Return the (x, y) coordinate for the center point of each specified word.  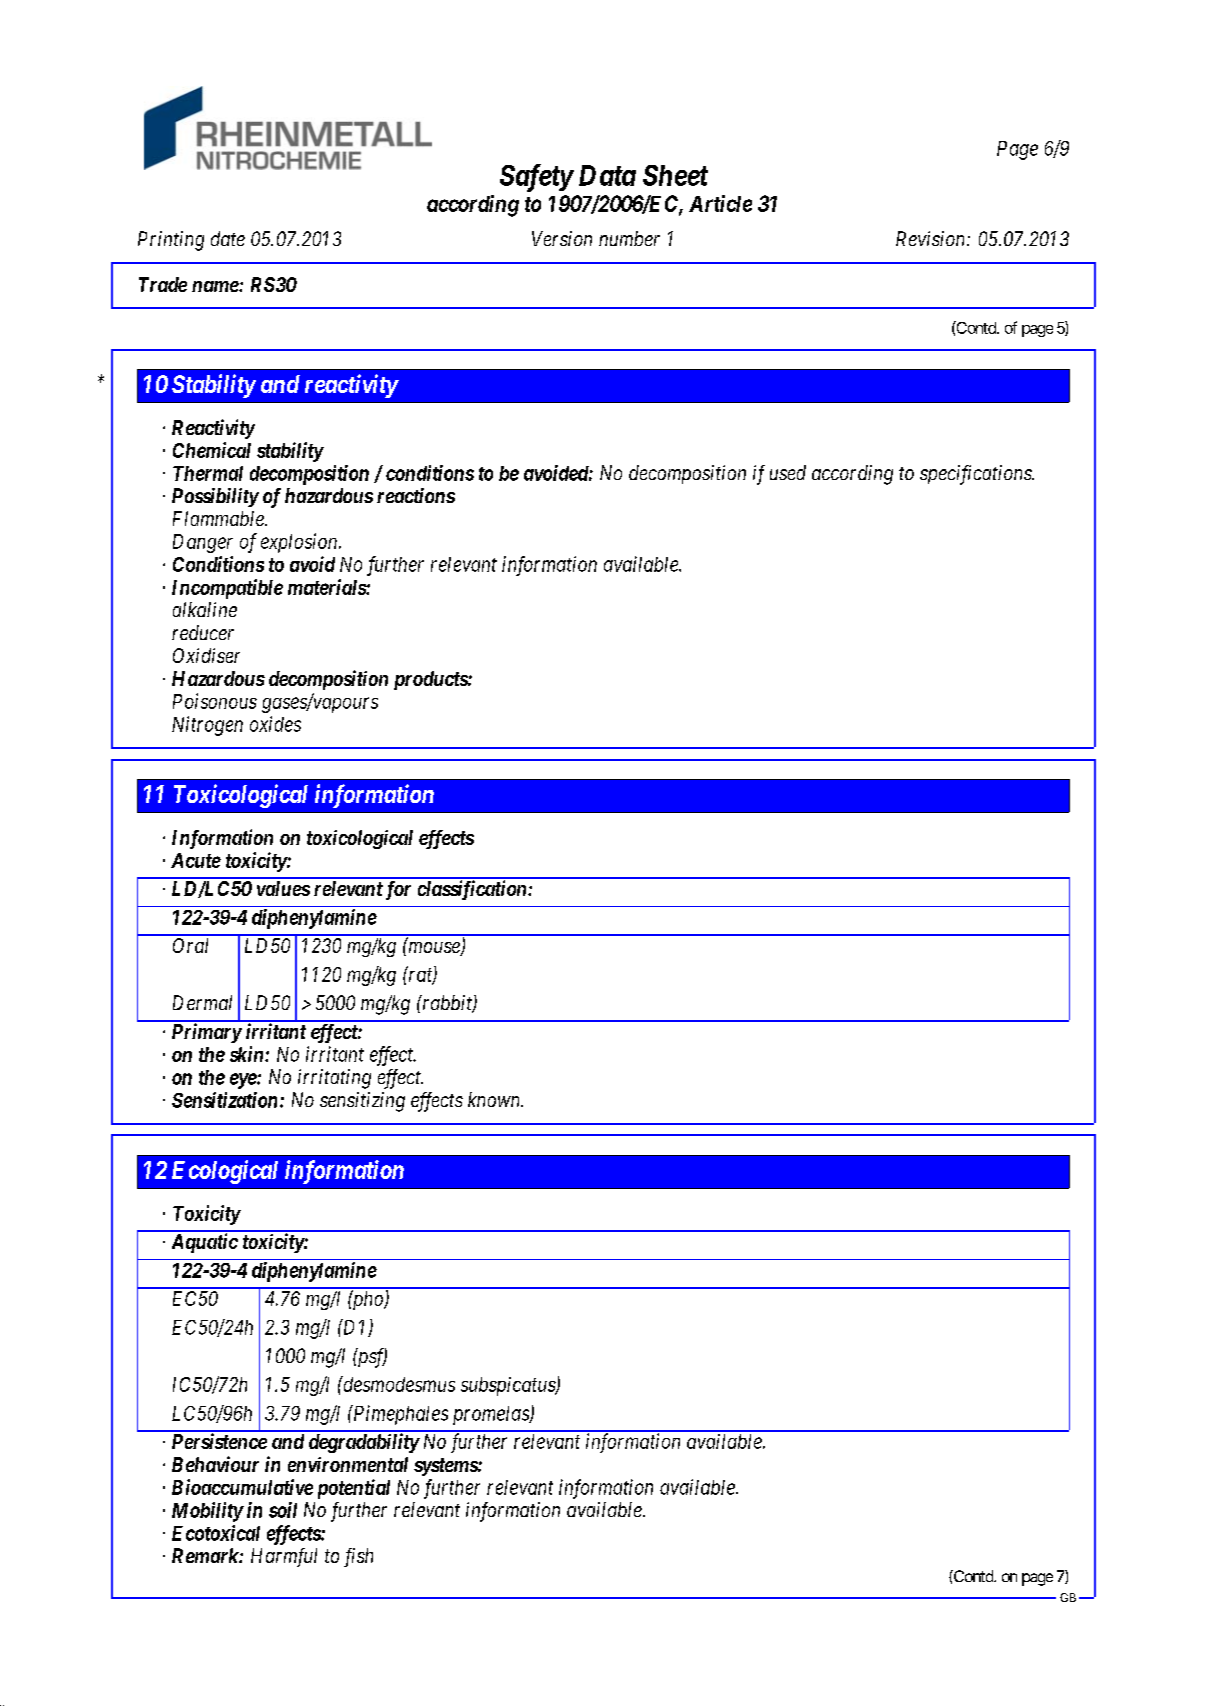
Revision (932, 238)
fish (358, 1557)
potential (354, 1489)
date (228, 238)
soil (283, 1510)
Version (562, 238)
